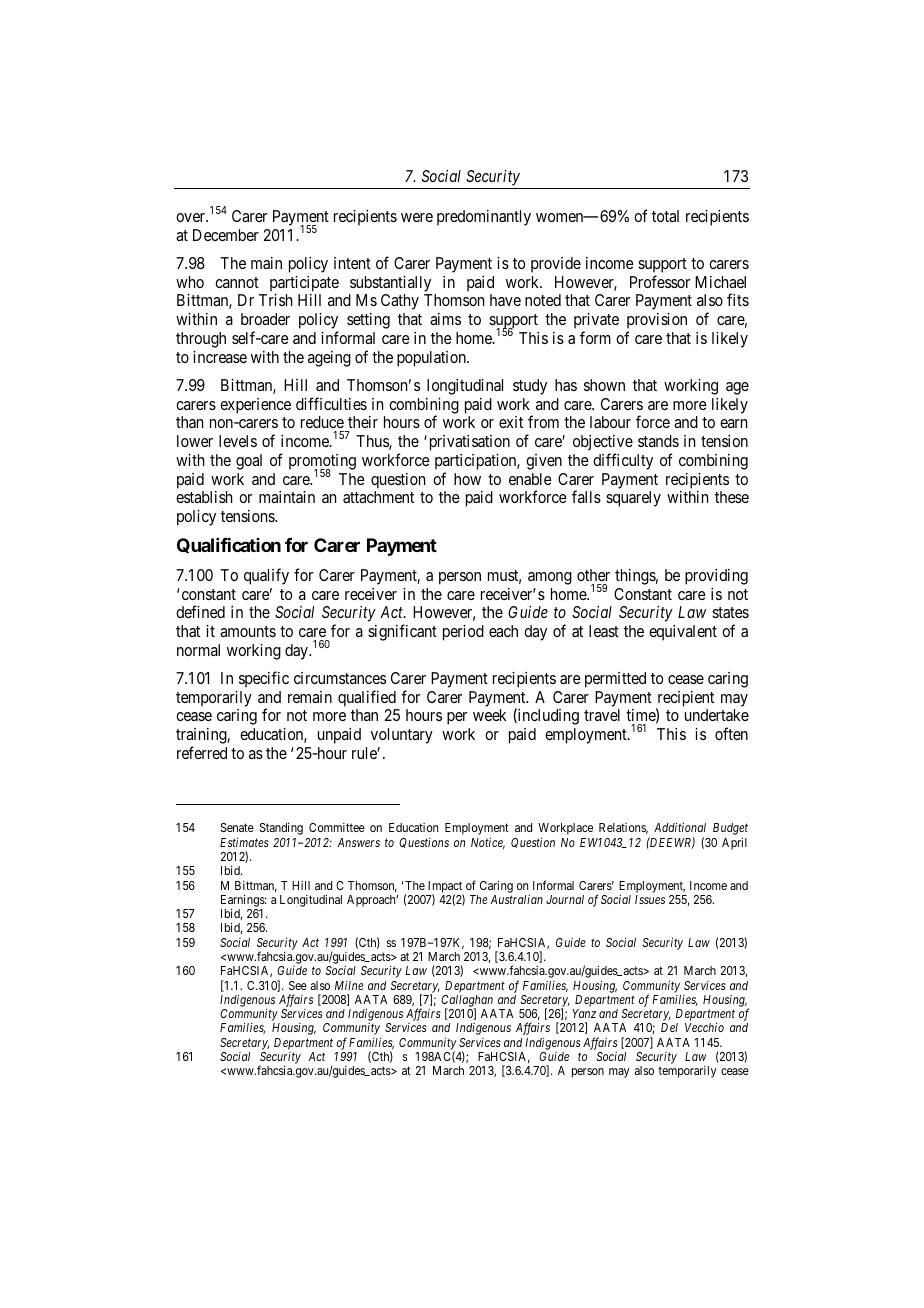 Image resolution: width=924 pixels, height=1308 pixels. What do you see at coordinates (298, 985) in the screenshot?
I see `See` at bounding box center [298, 985].
